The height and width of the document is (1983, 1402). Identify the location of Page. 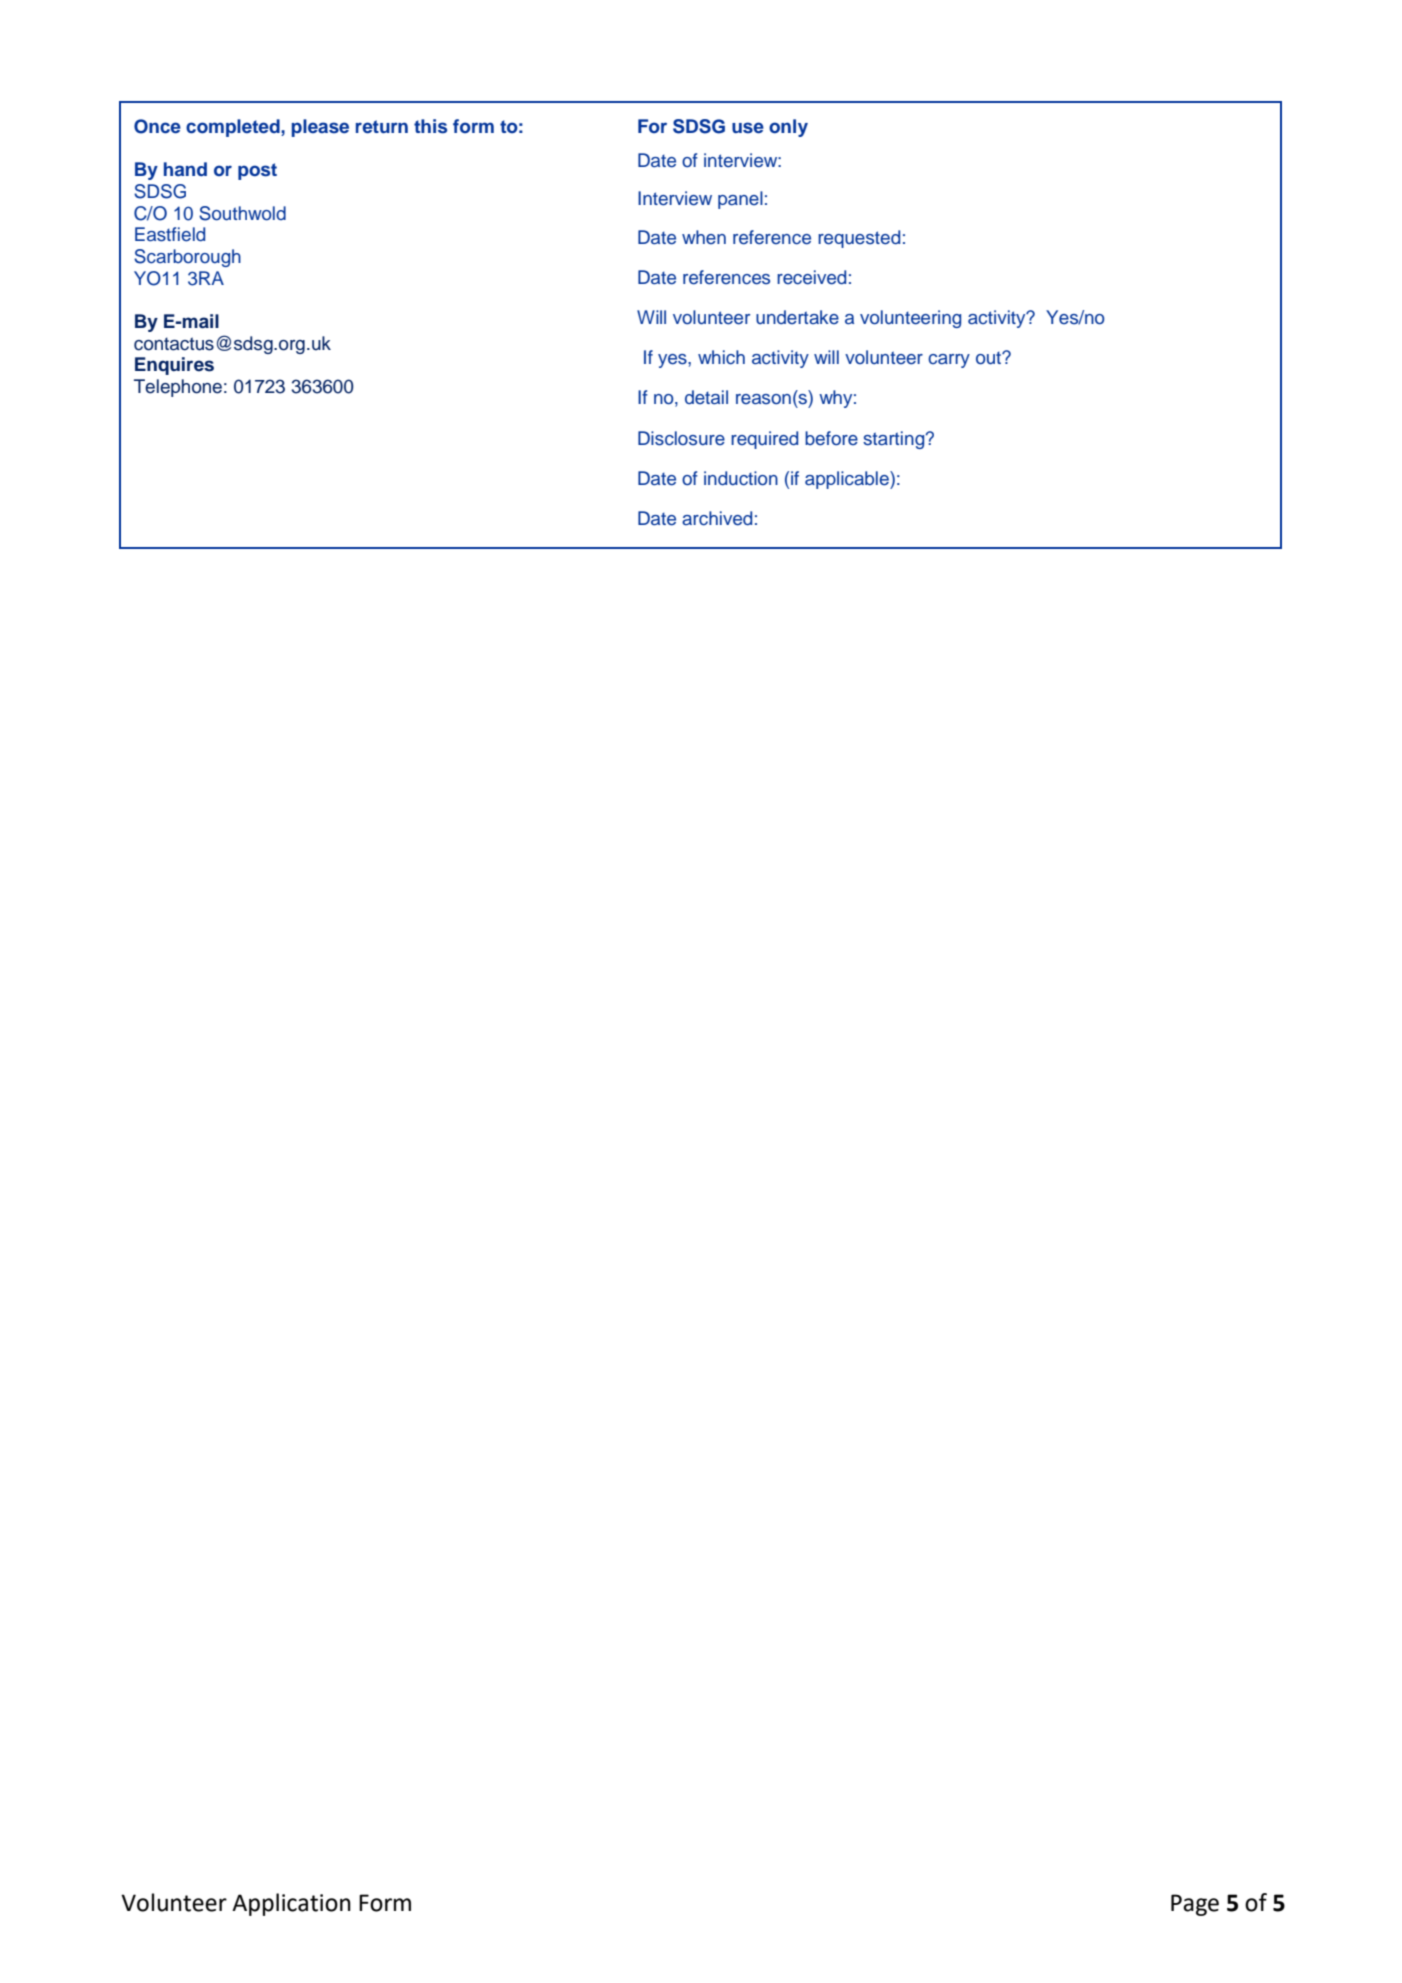
(1195, 1905).
